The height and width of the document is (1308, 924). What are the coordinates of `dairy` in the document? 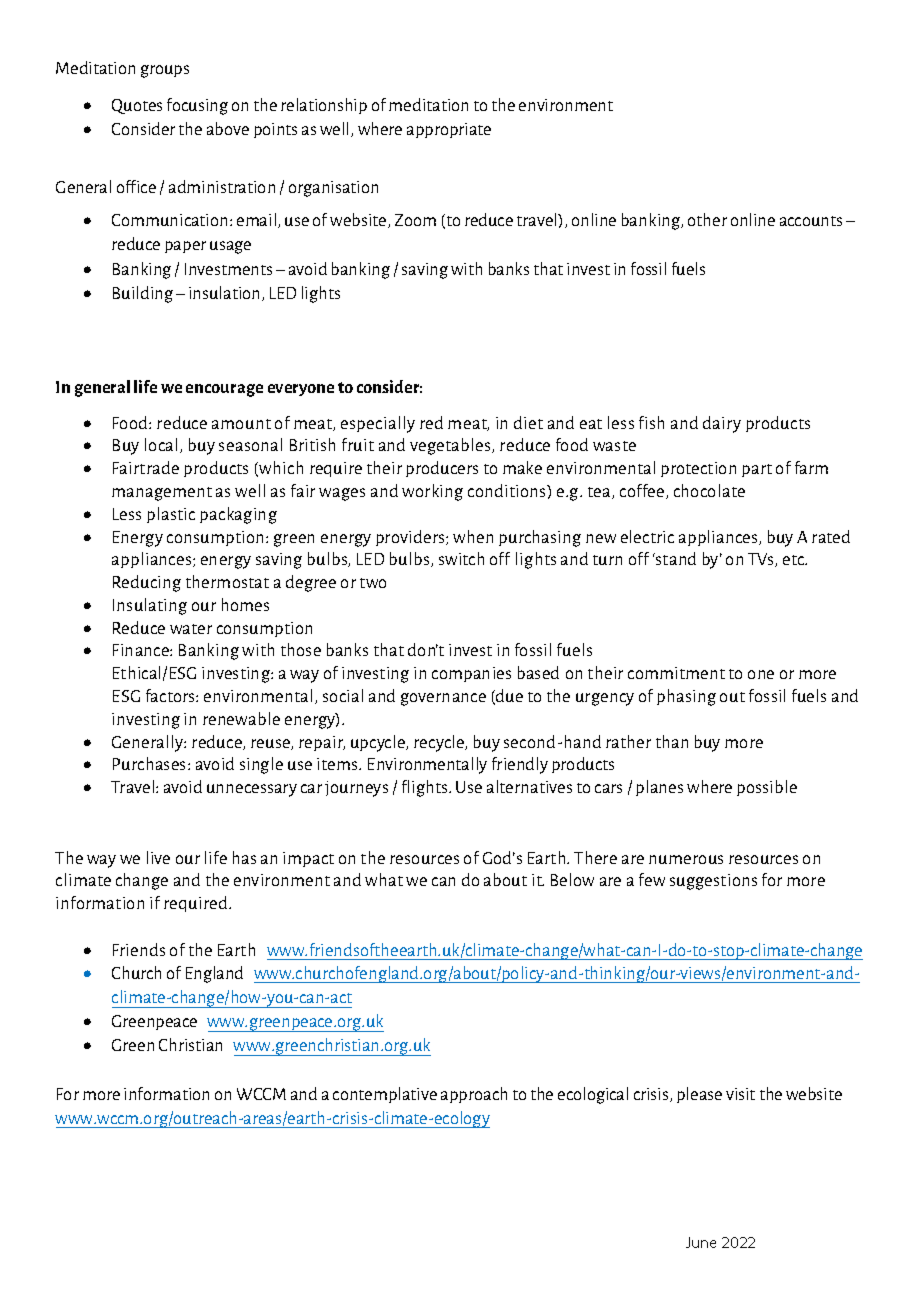 It's located at (722, 424).
